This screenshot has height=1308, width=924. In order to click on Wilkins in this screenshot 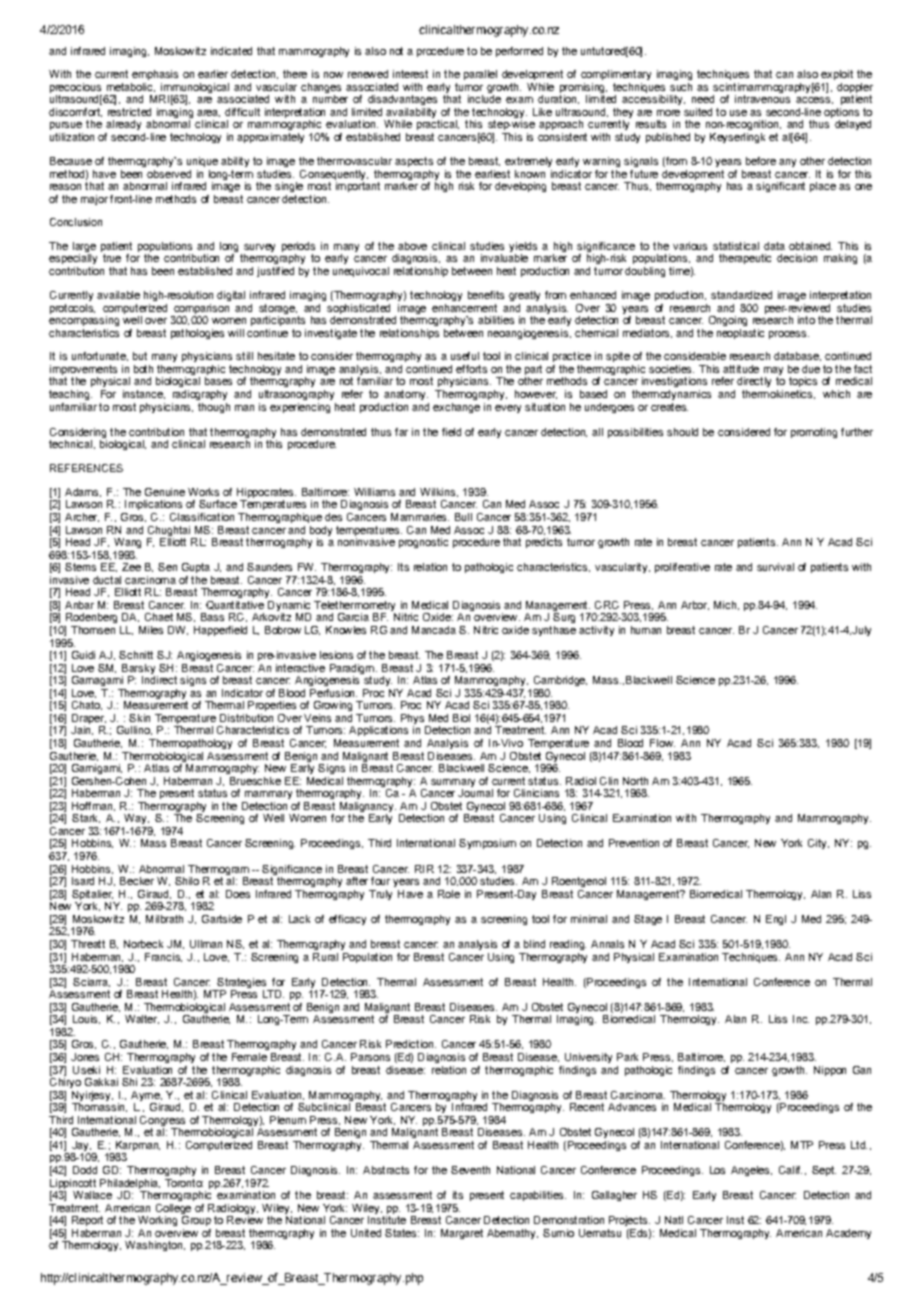, I will do `click(437, 492)`.
